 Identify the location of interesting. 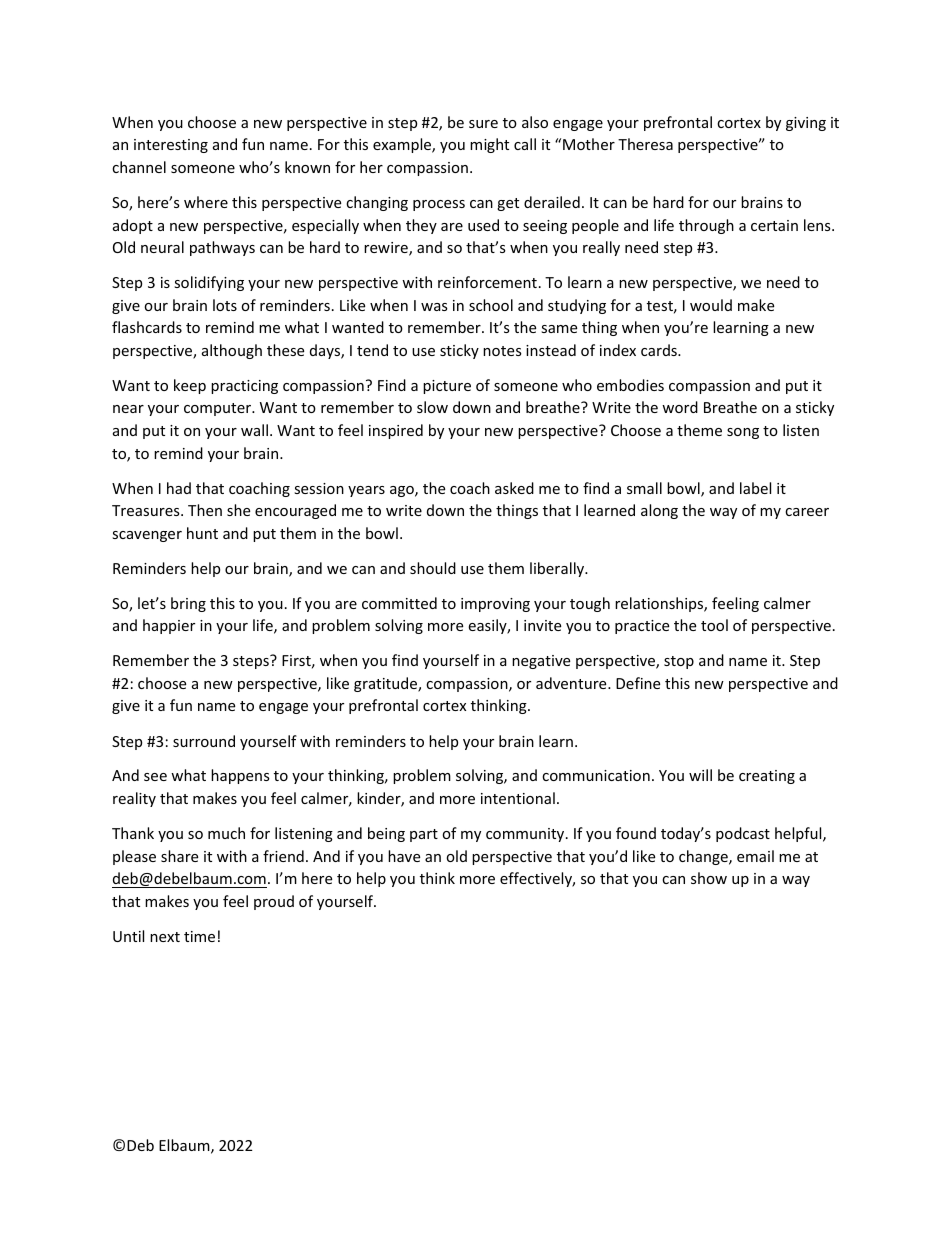
(171, 146).
